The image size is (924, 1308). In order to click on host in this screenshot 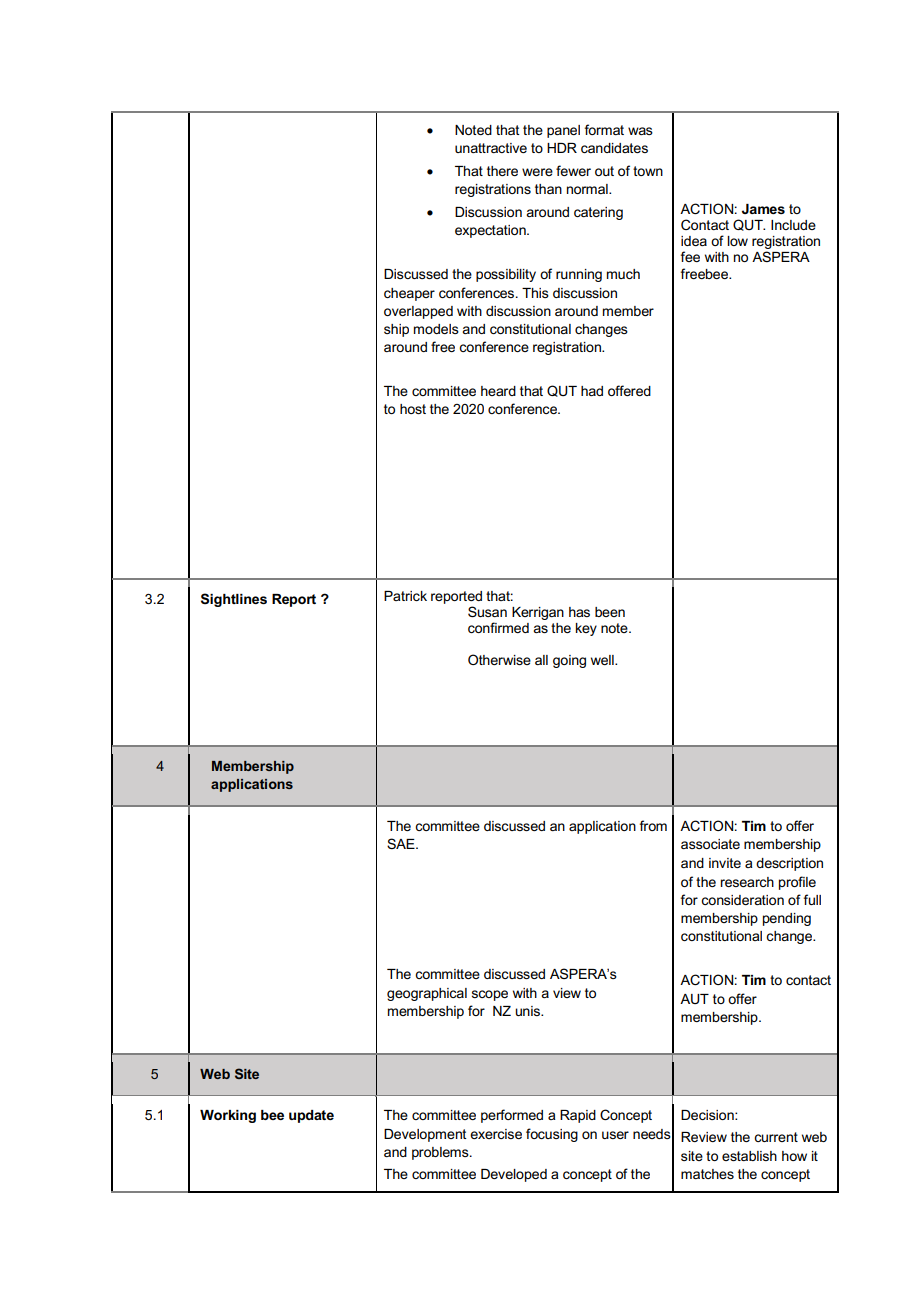, I will do `click(413, 409)`.
